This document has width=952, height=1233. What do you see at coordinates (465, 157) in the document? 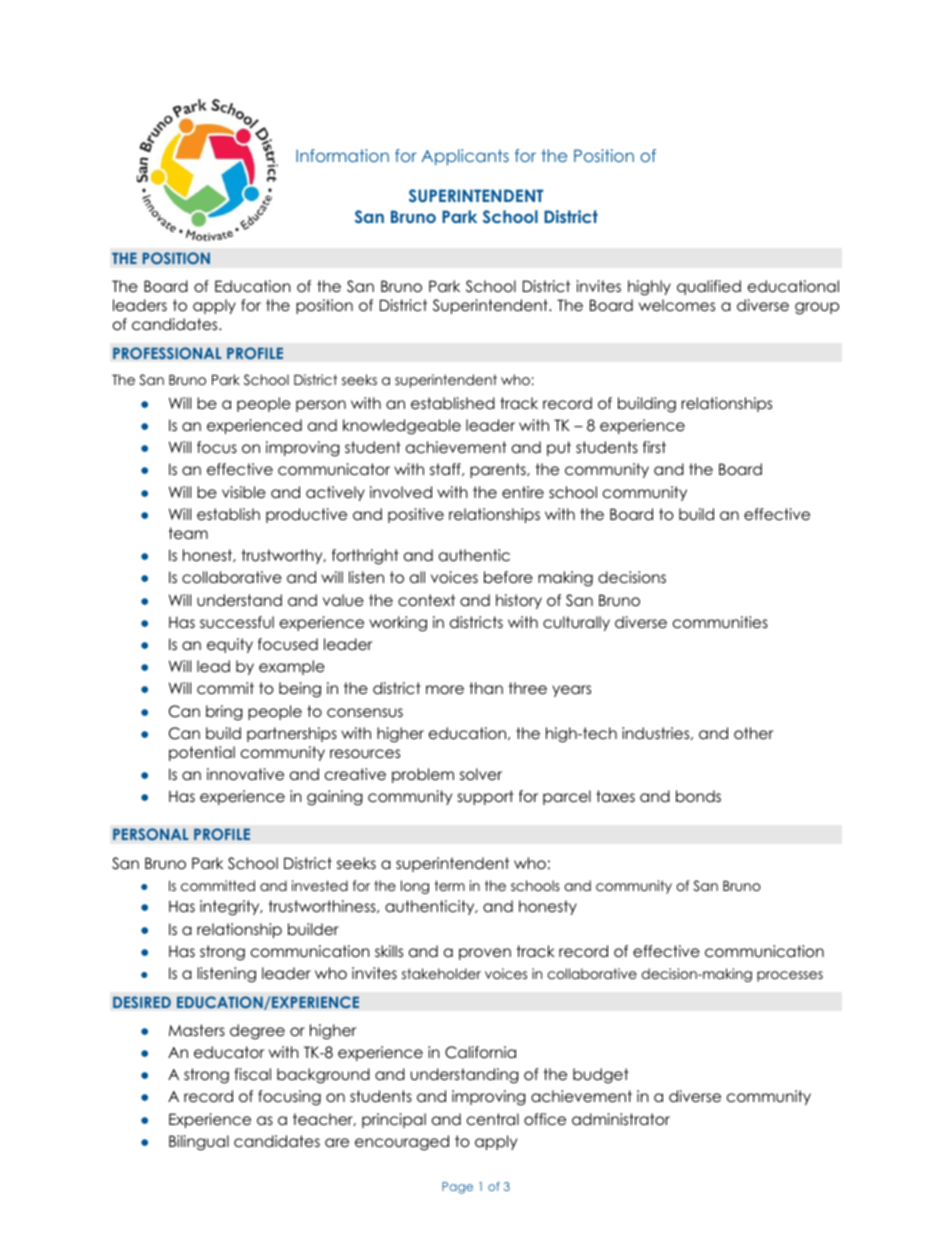
I see `Applicants` at bounding box center [465, 157].
